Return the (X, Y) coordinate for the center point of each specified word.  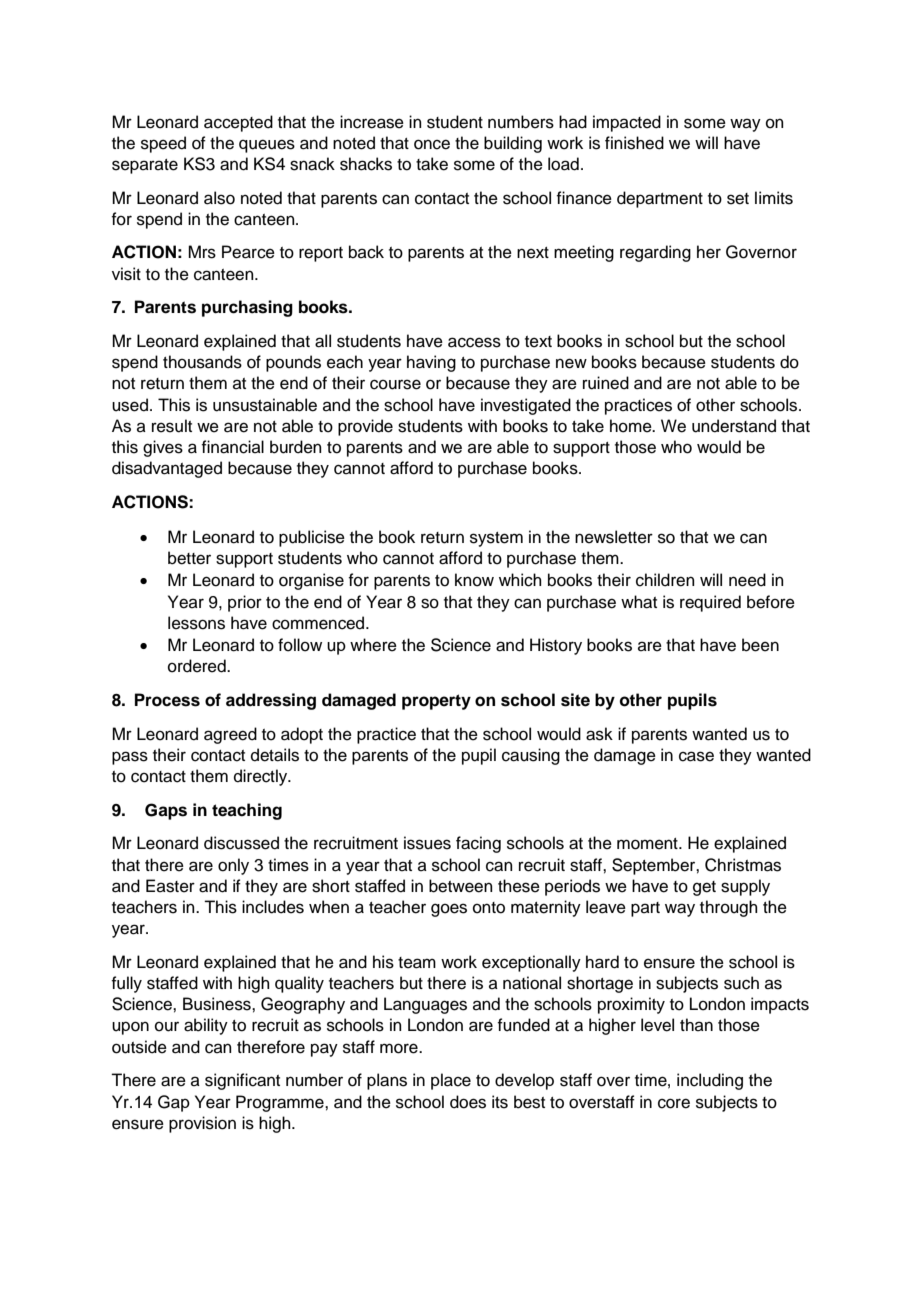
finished (634, 143)
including (710, 1081)
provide (365, 427)
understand (734, 426)
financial (232, 447)
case (696, 756)
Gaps (166, 811)
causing (531, 756)
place (451, 1081)
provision (202, 1124)
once (432, 144)
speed (163, 144)
